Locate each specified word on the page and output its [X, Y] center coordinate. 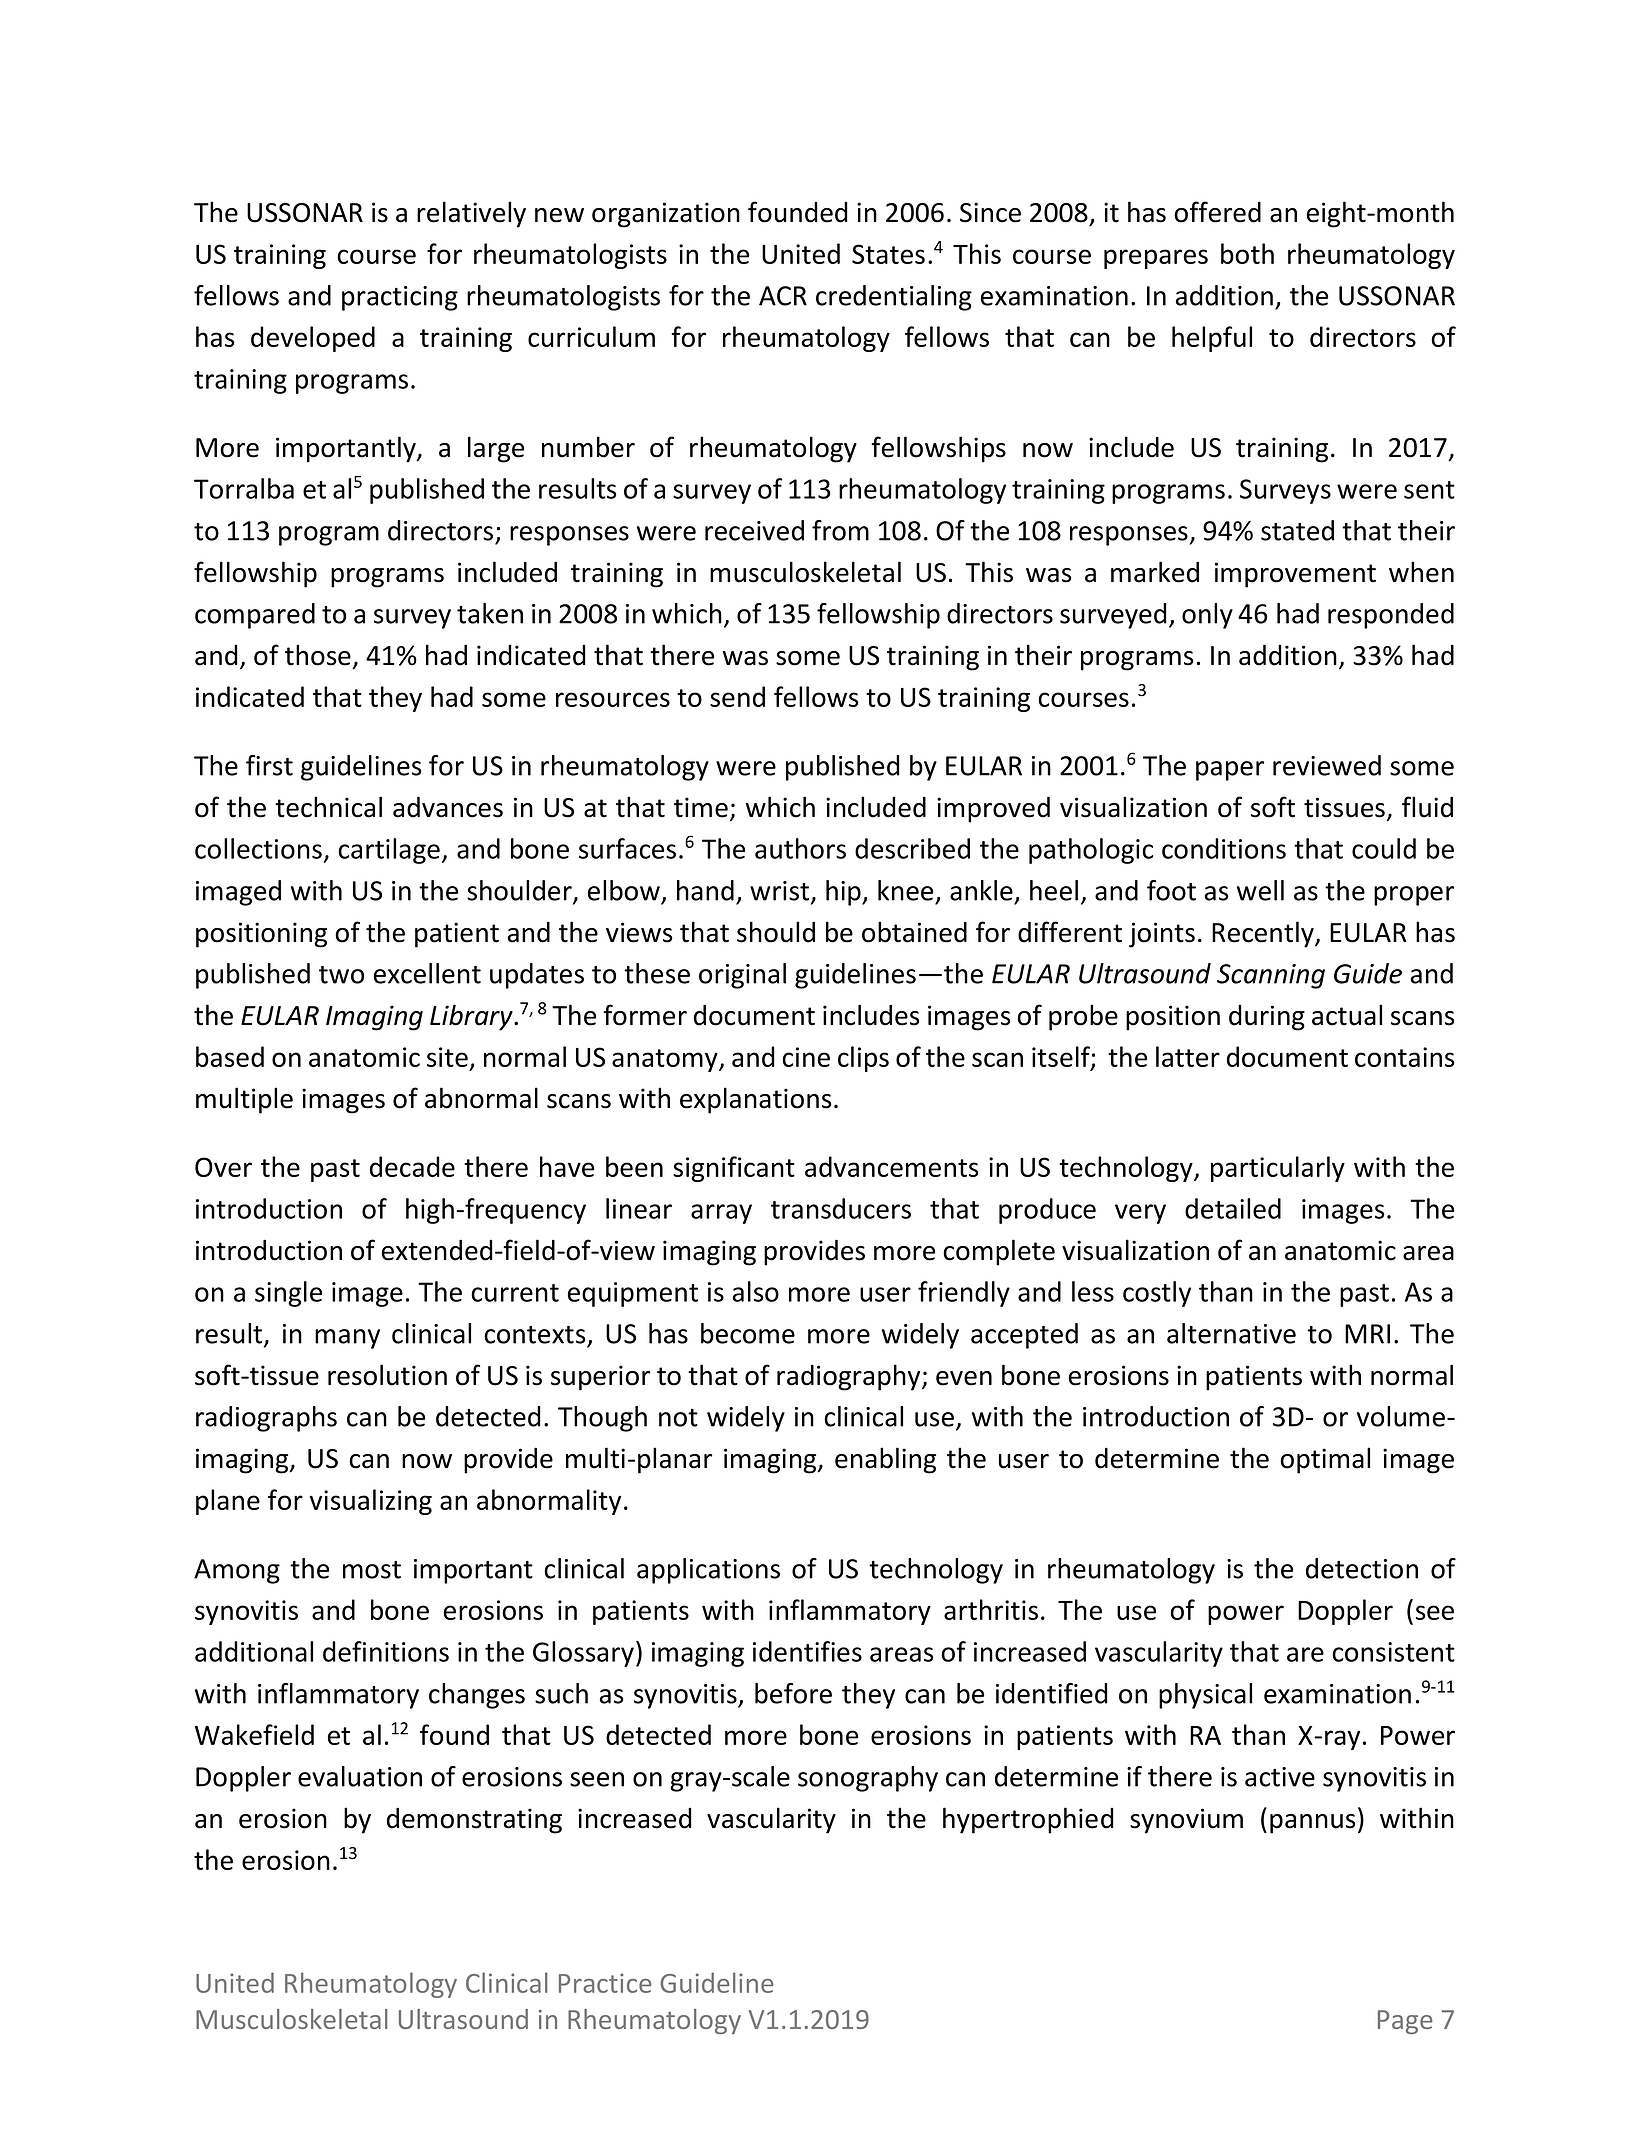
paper [1230, 771]
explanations [755, 1100]
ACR [783, 296]
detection [1362, 1568]
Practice [605, 1983]
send [737, 696]
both [1247, 253]
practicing [400, 298]
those [318, 655]
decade [412, 1166]
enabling [885, 1460]
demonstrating [474, 1820]
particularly [1278, 1169]
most [372, 1570]
